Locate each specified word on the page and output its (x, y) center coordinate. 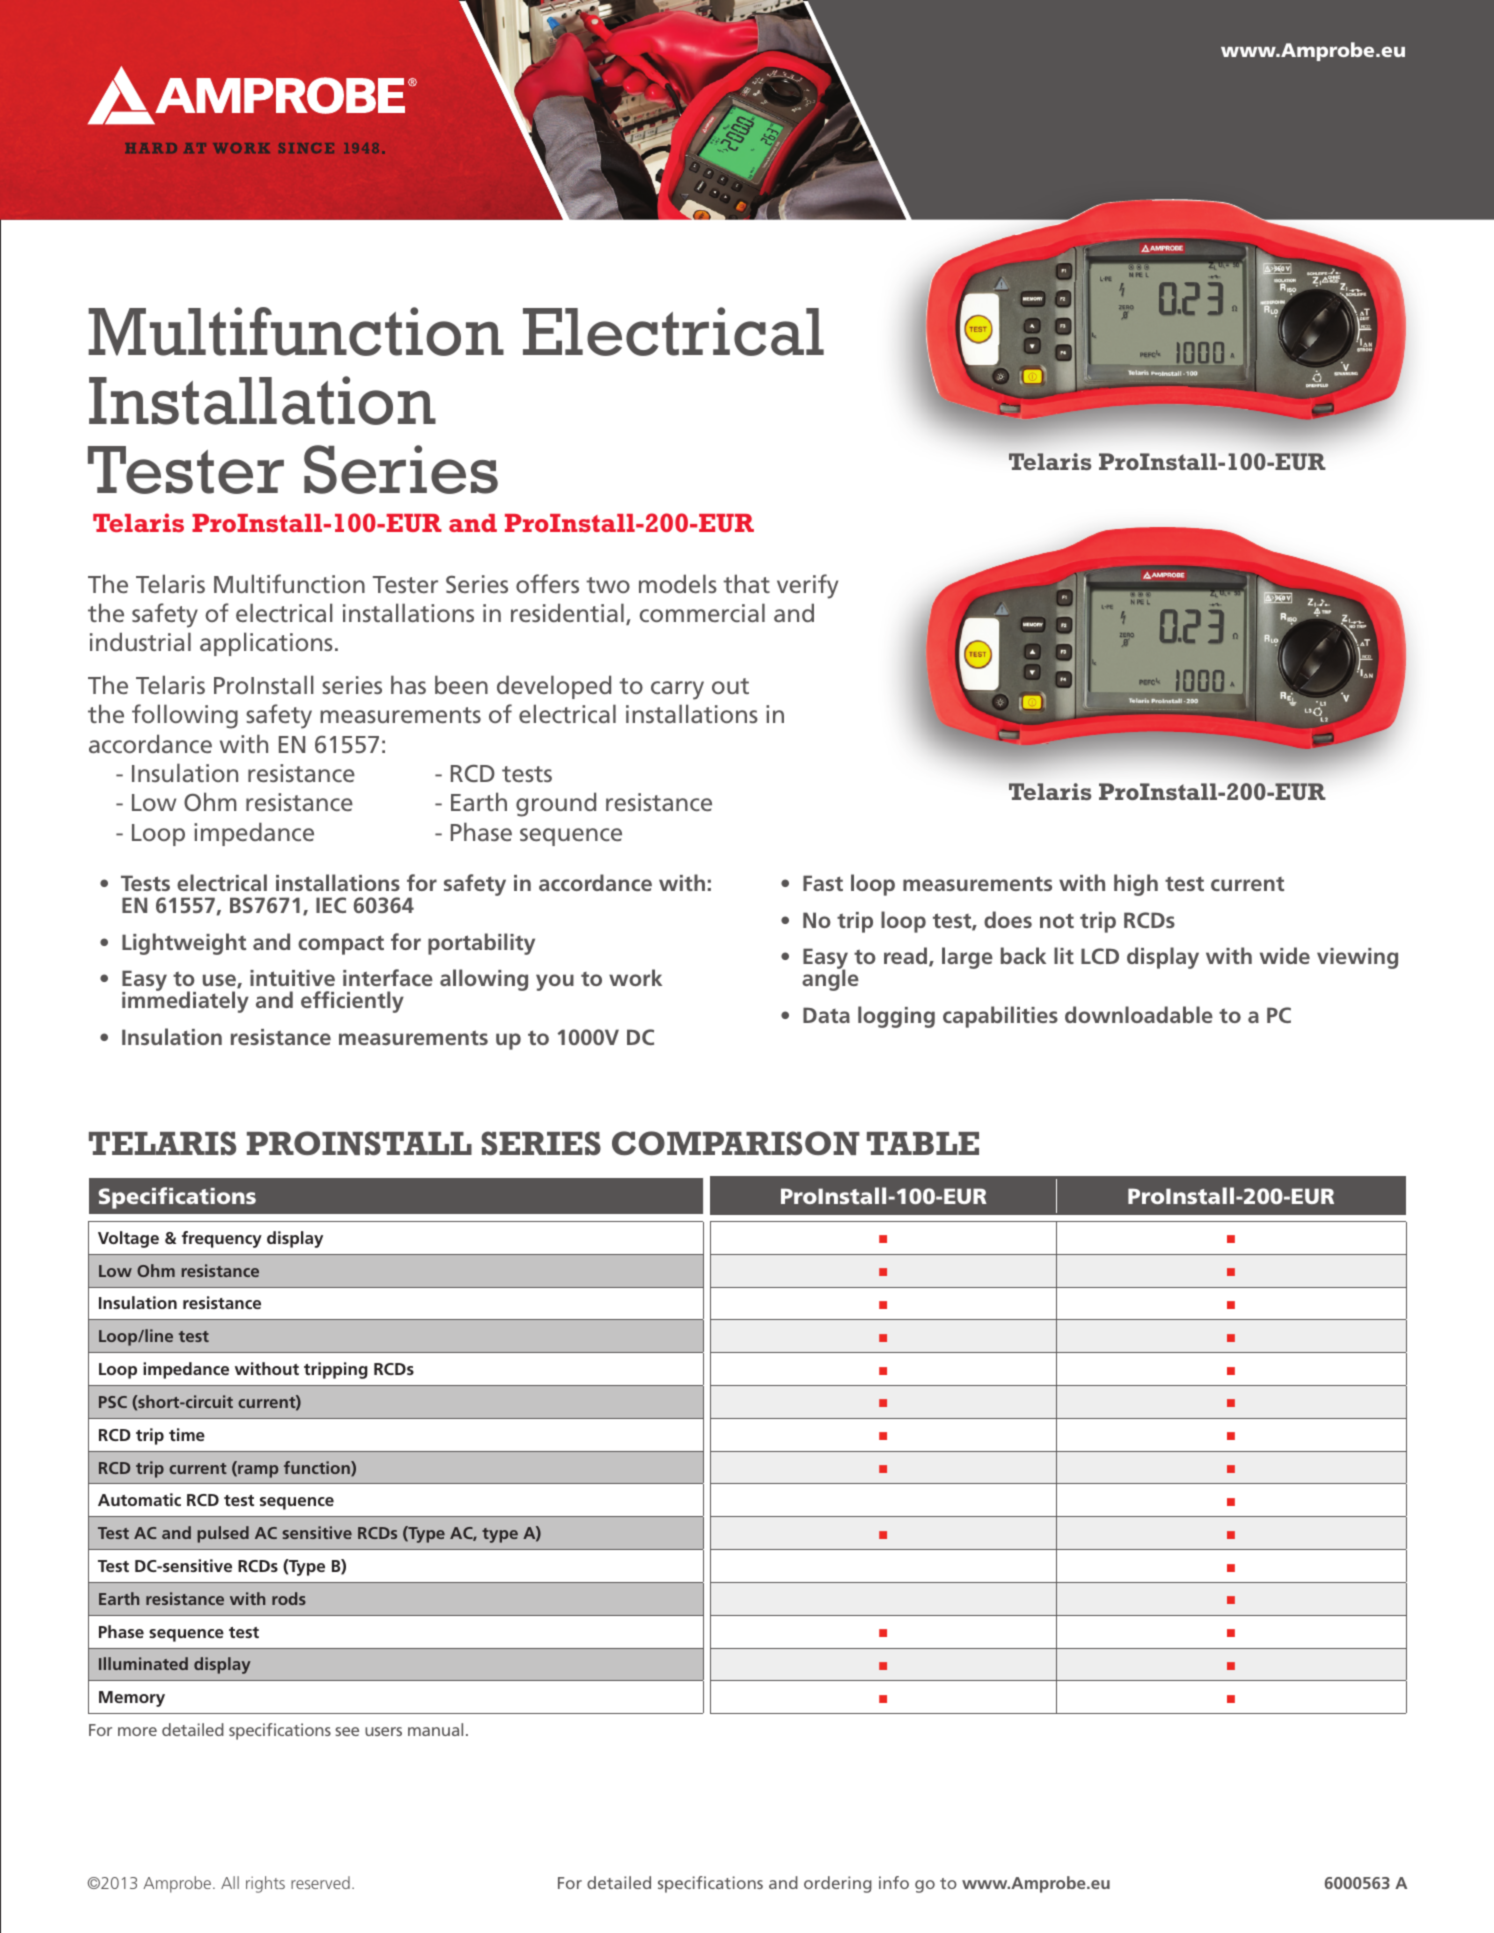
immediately (185, 1001)
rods (289, 1598)
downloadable (1139, 1014)
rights (265, 1884)
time (187, 1434)
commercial (702, 612)
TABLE (923, 1143)
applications (266, 644)
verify (807, 586)
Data (826, 1015)
